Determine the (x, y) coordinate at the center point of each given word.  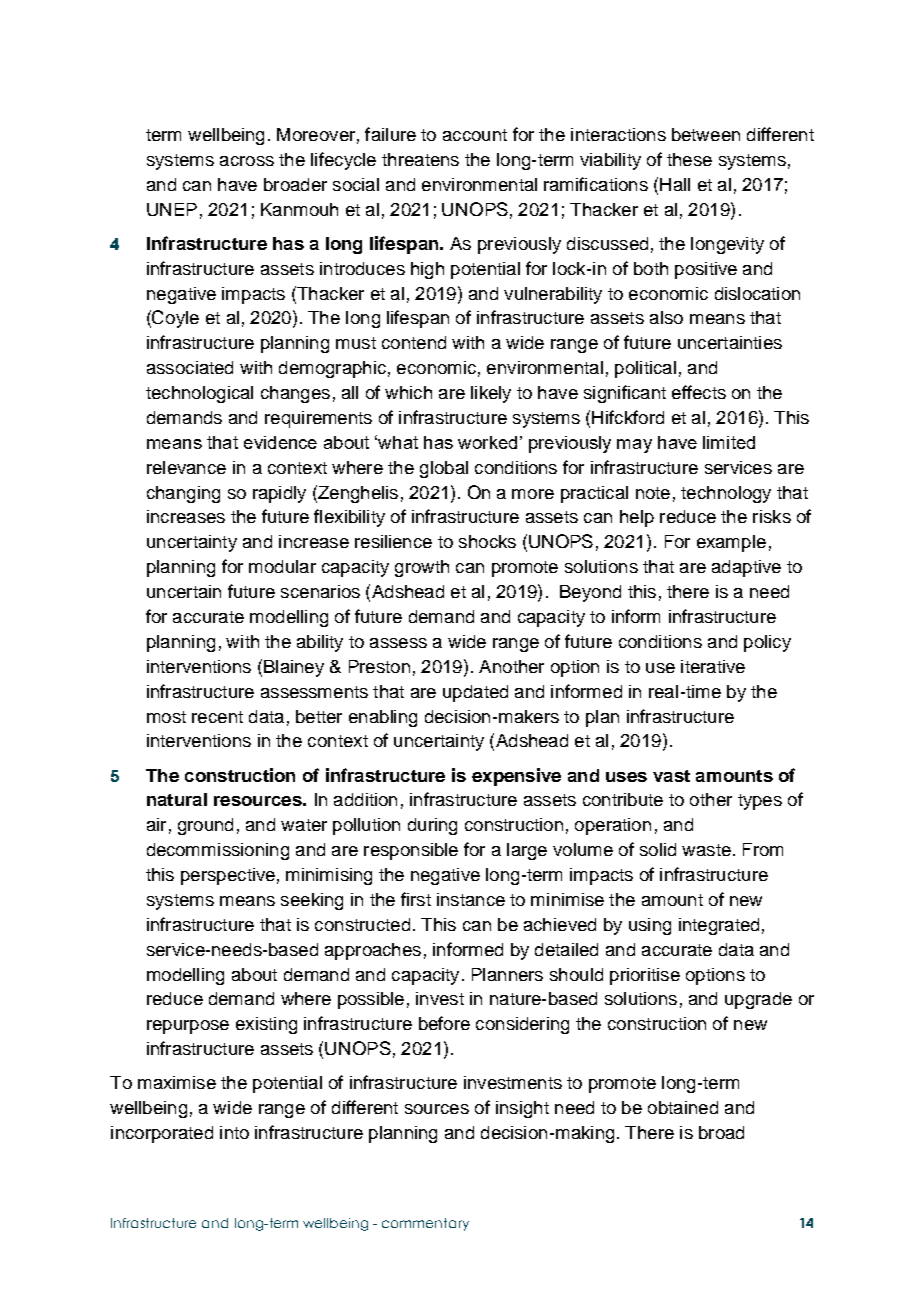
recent (217, 717)
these (689, 159)
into (234, 1132)
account (475, 135)
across (247, 161)
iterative (713, 666)
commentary (425, 1224)
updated (475, 693)
